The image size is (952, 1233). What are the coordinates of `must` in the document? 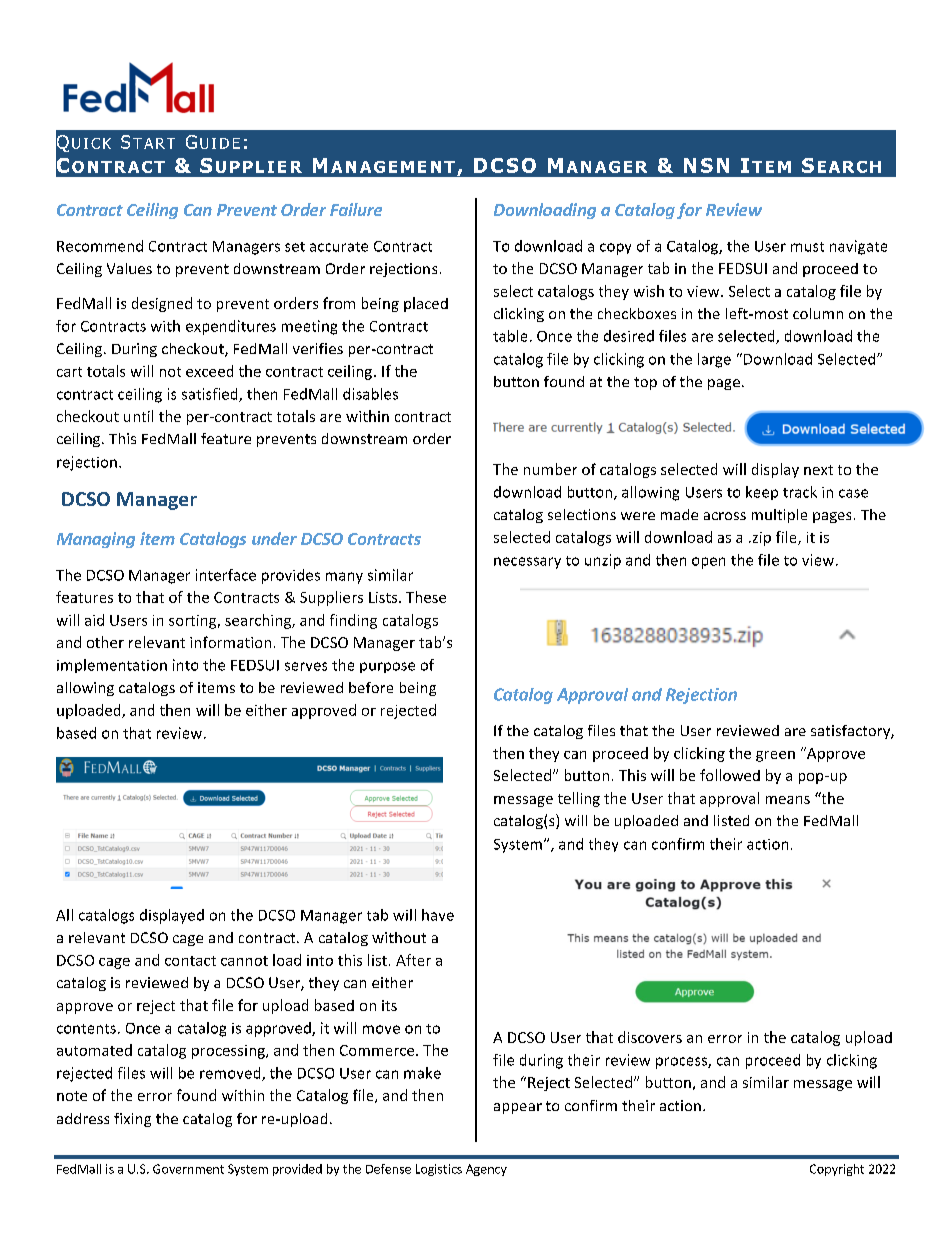 It's located at (807, 247).
